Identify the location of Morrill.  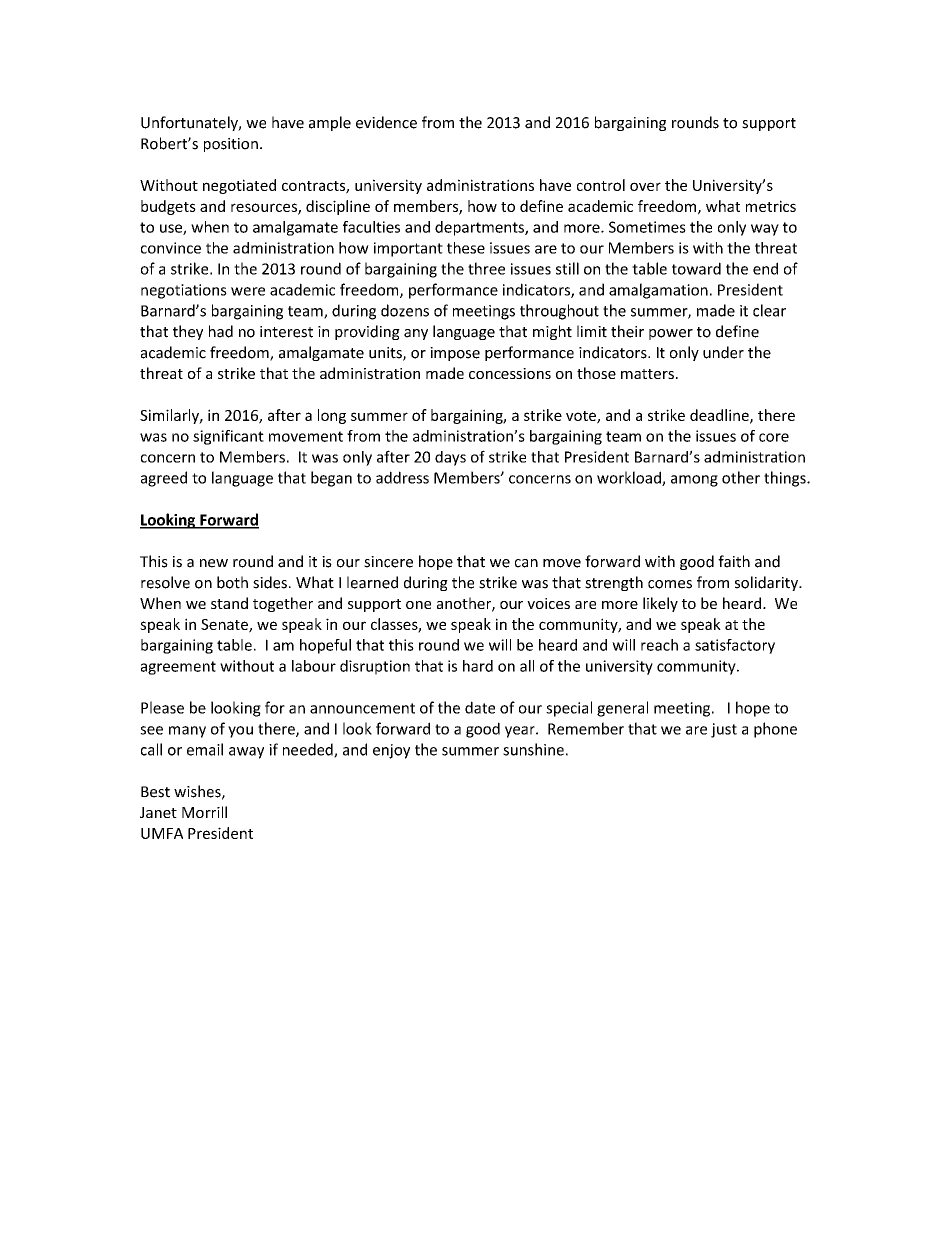
(204, 812).
